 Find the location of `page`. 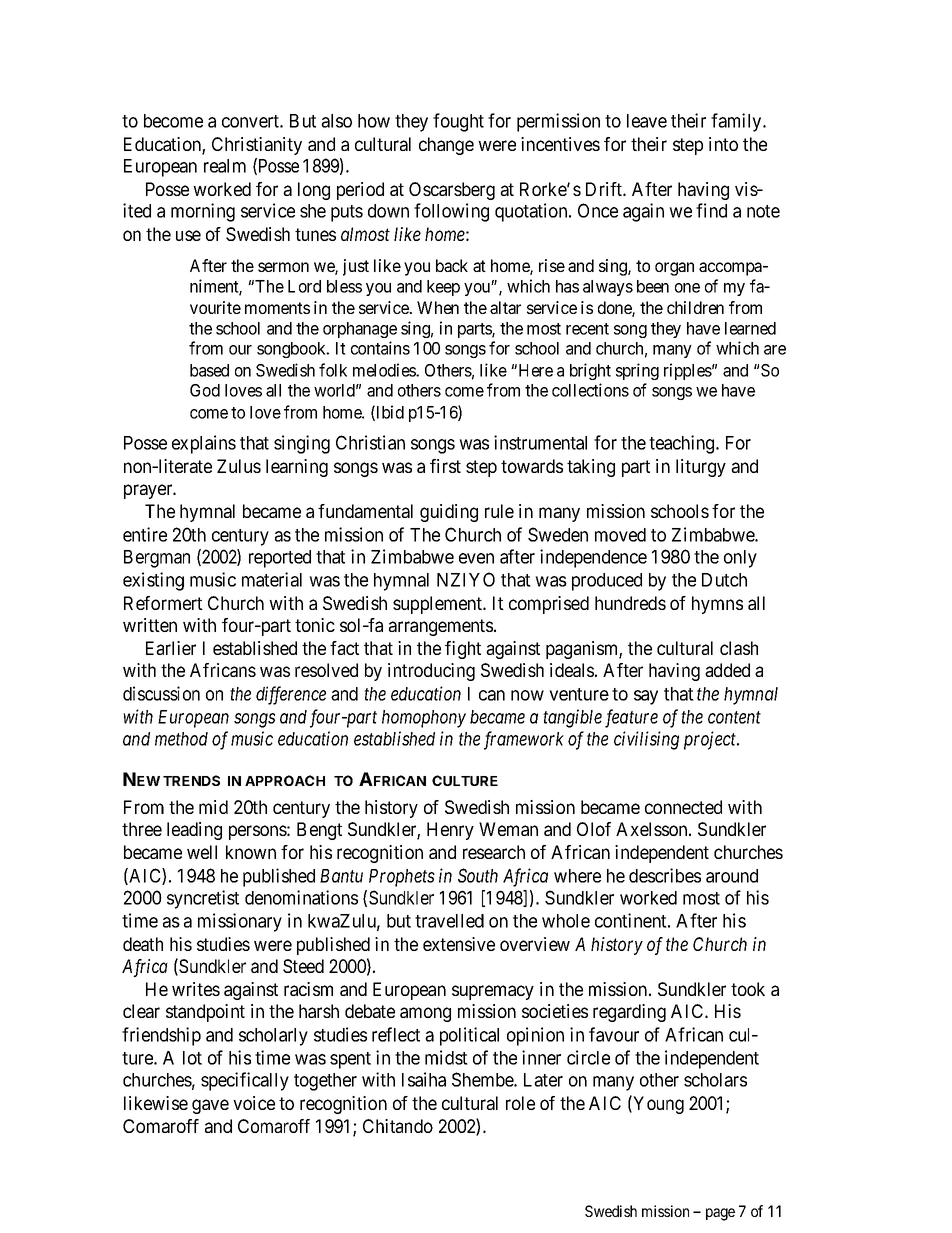

page is located at coordinates (720, 1214).
